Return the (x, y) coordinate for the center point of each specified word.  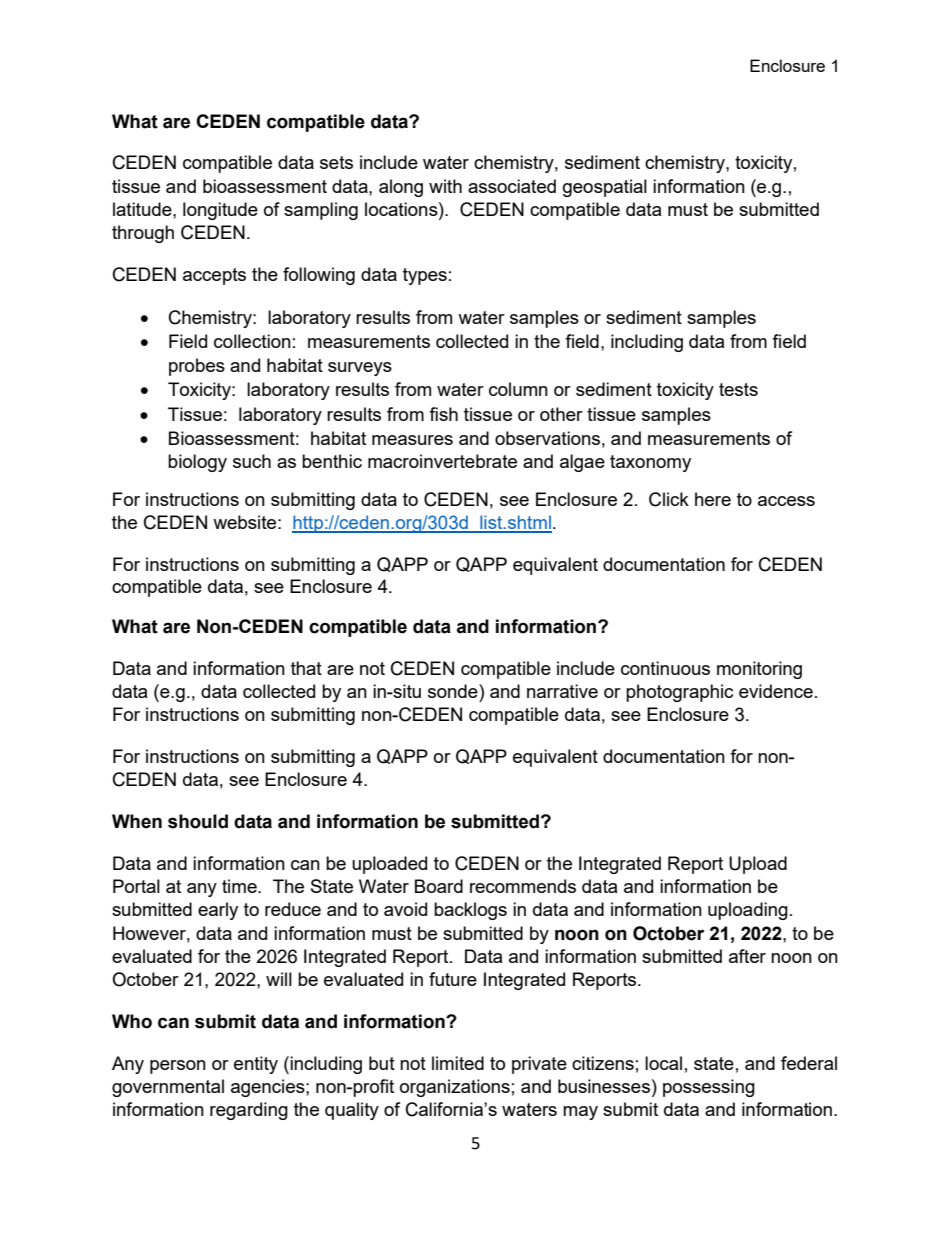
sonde (454, 691)
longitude (220, 211)
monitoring (759, 670)
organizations (455, 1088)
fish (443, 414)
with (445, 186)
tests (738, 389)
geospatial (605, 188)
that (306, 668)
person (178, 1067)
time (240, 886)
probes (197, 367)
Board (439, 886)
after (747, 956)
